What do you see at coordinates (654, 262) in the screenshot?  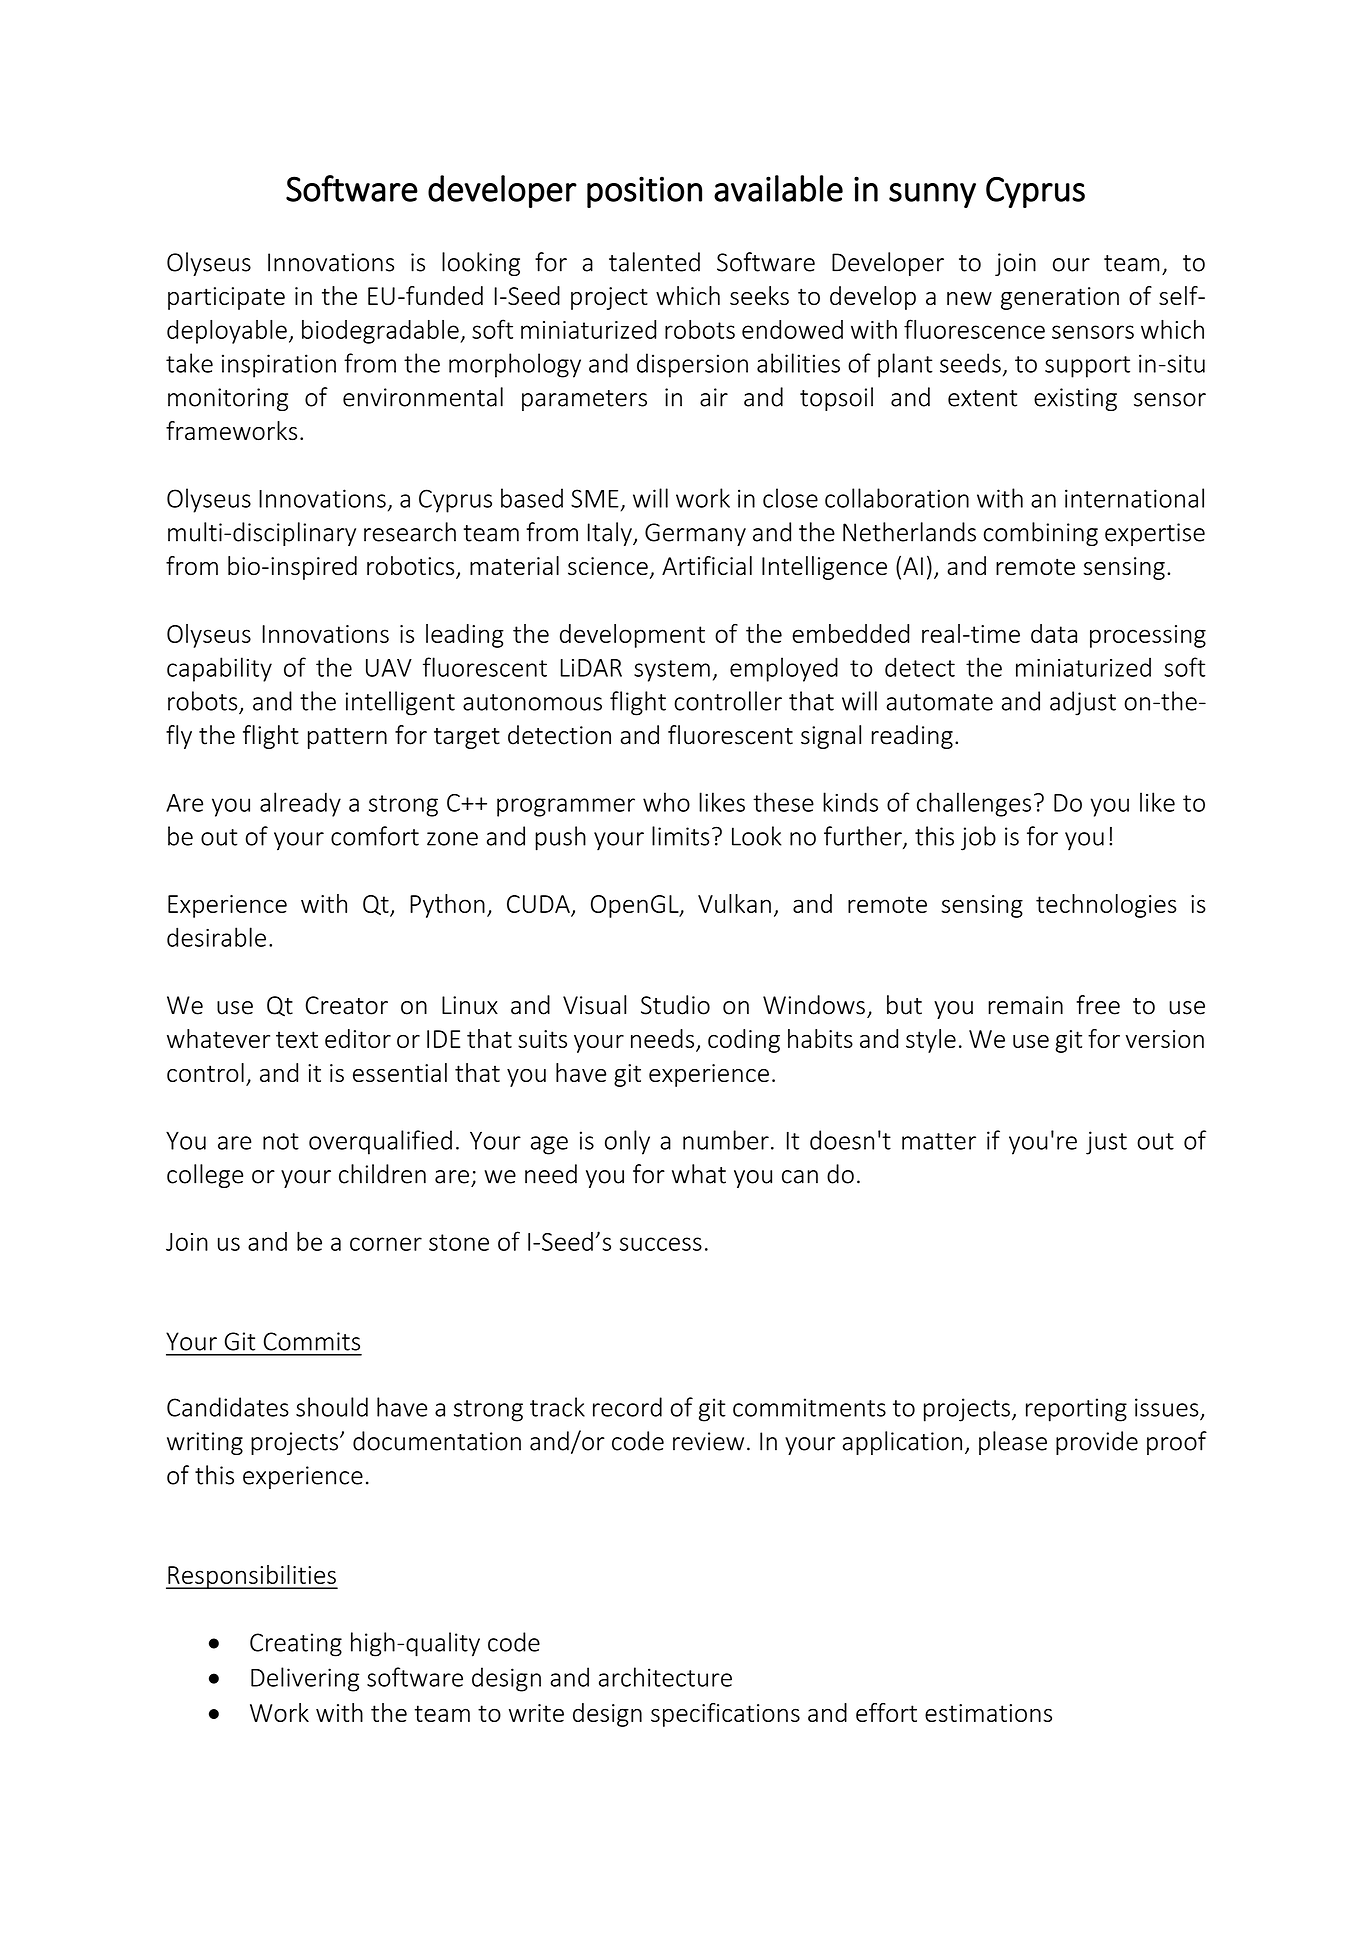 I see `talented` at bounding box center [654, 262].
